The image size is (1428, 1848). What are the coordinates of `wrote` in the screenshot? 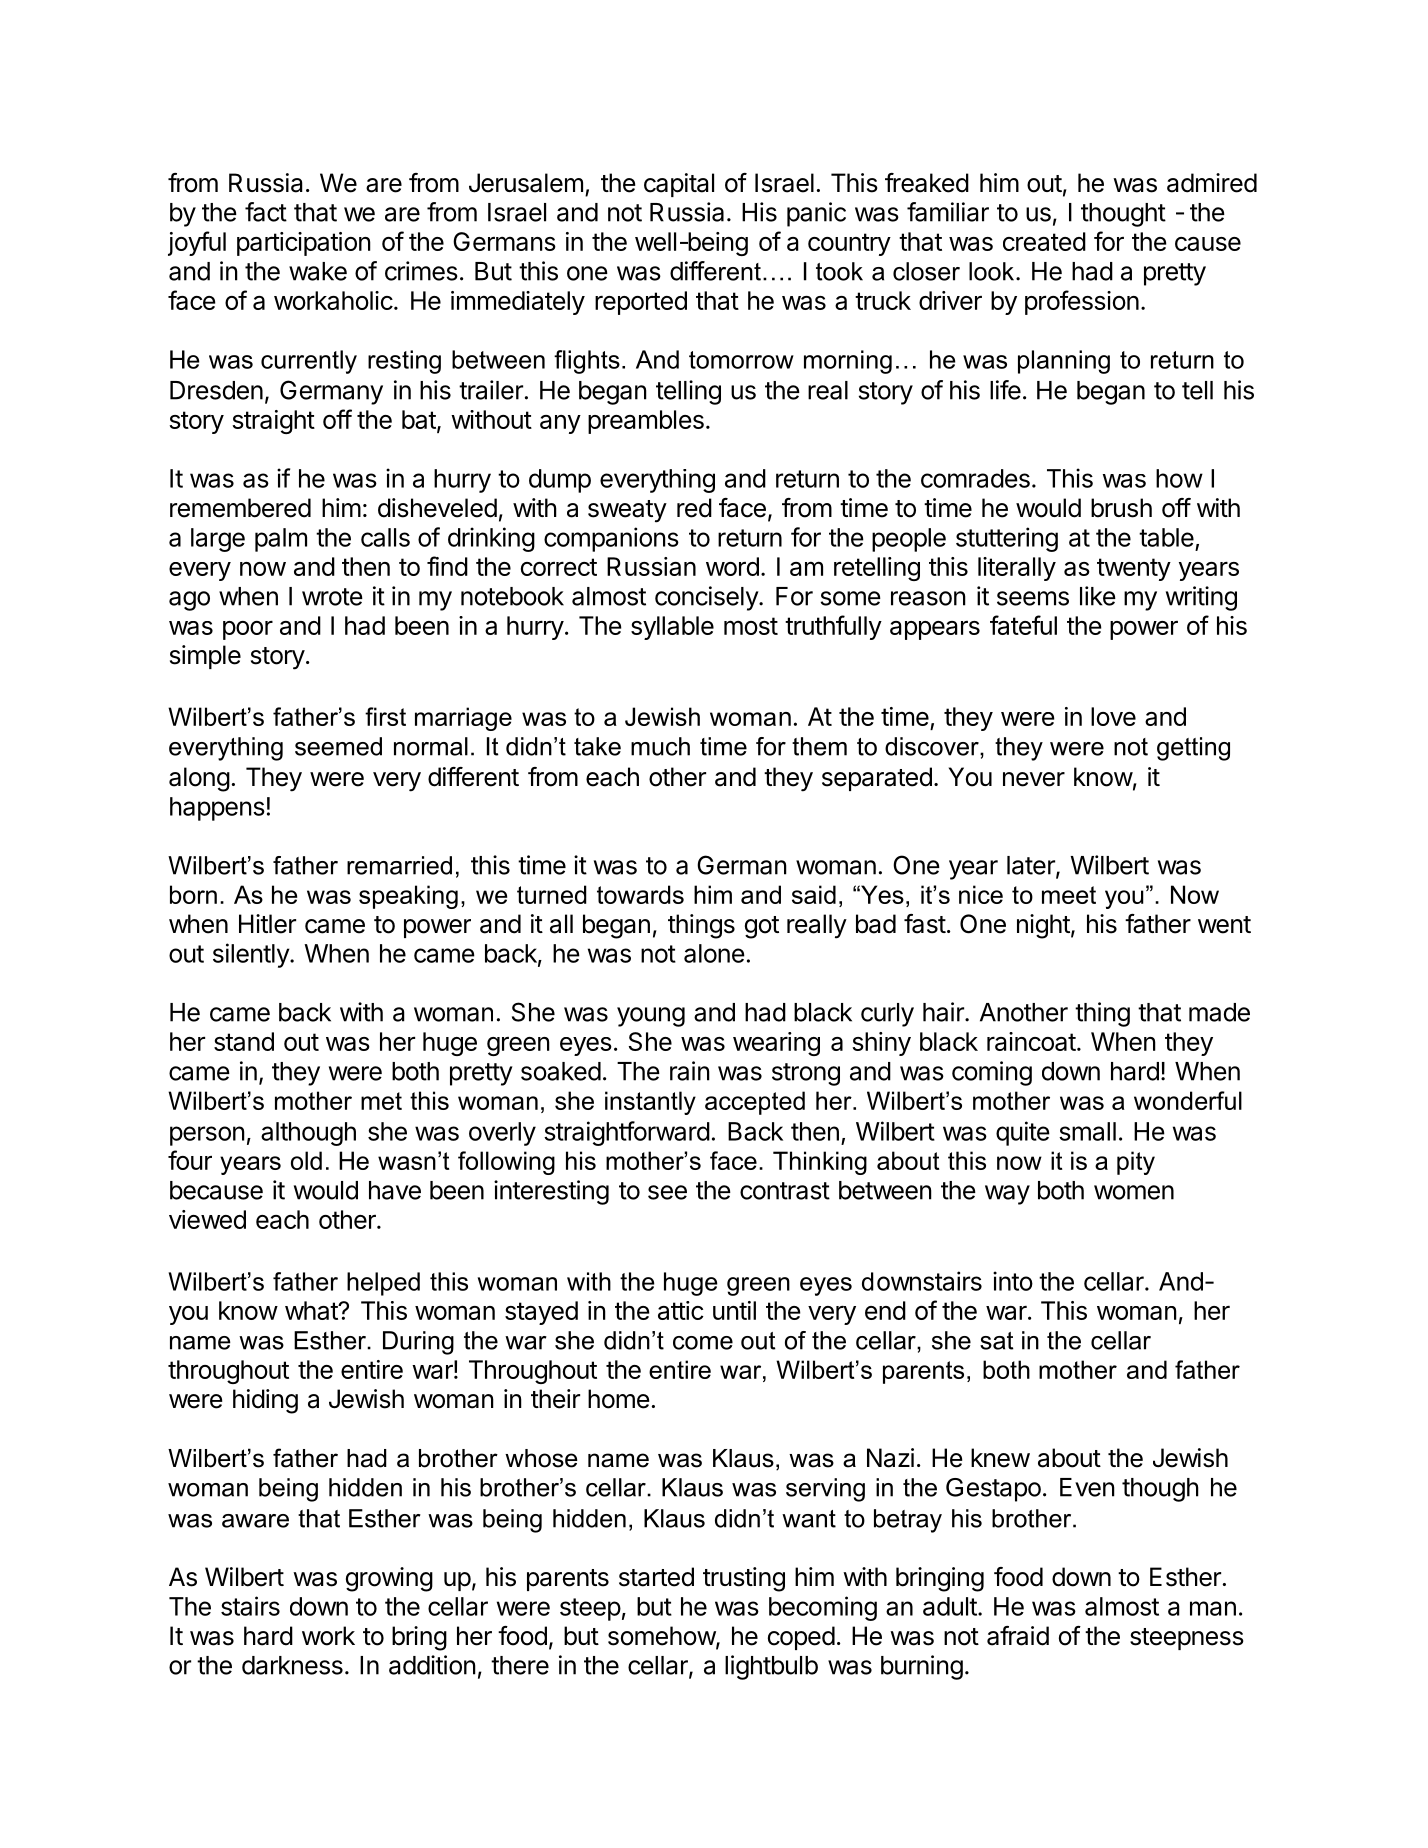 It's located at (332, 597).
